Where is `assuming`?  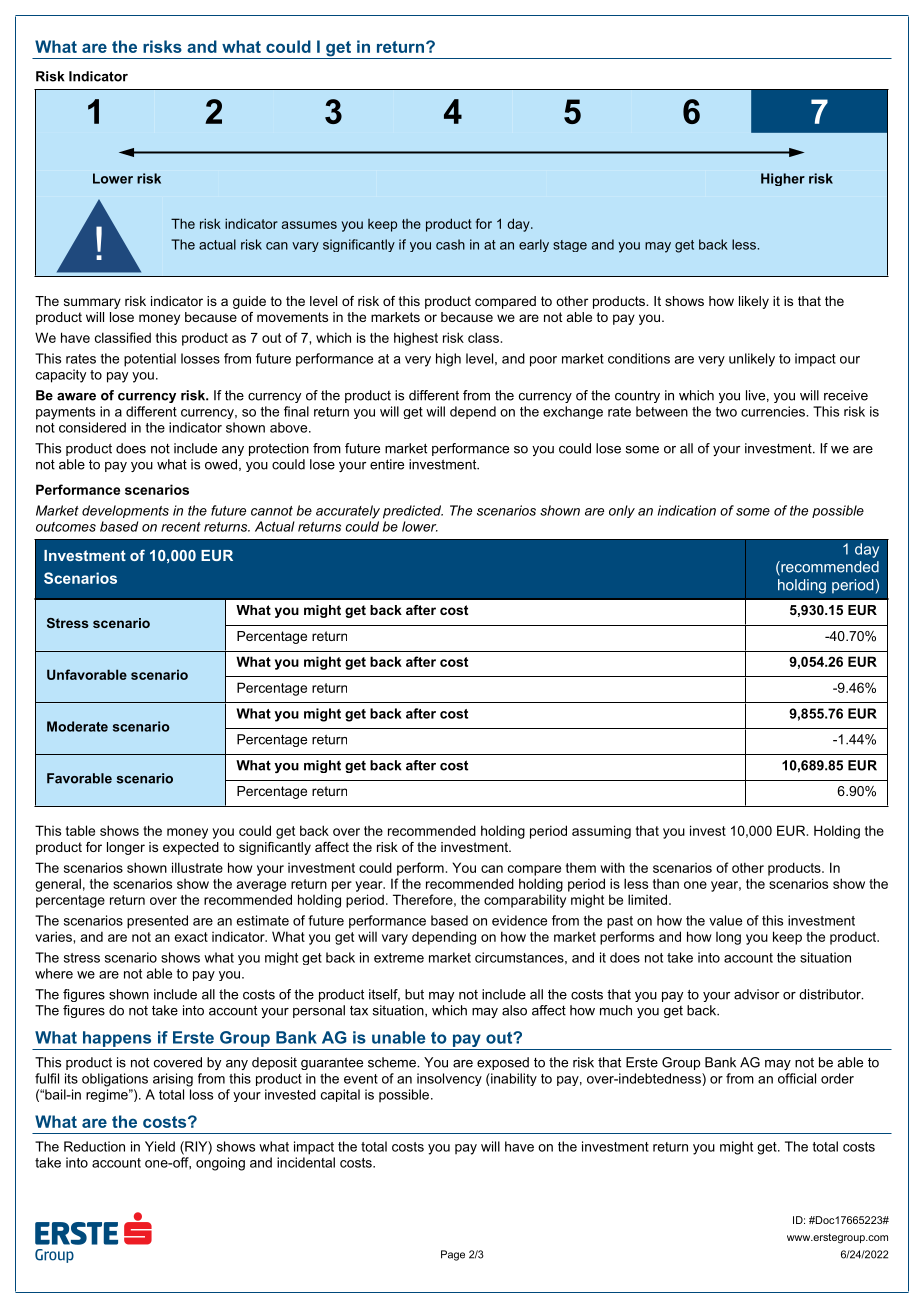 assuming is located at coordinates (601, 832).
